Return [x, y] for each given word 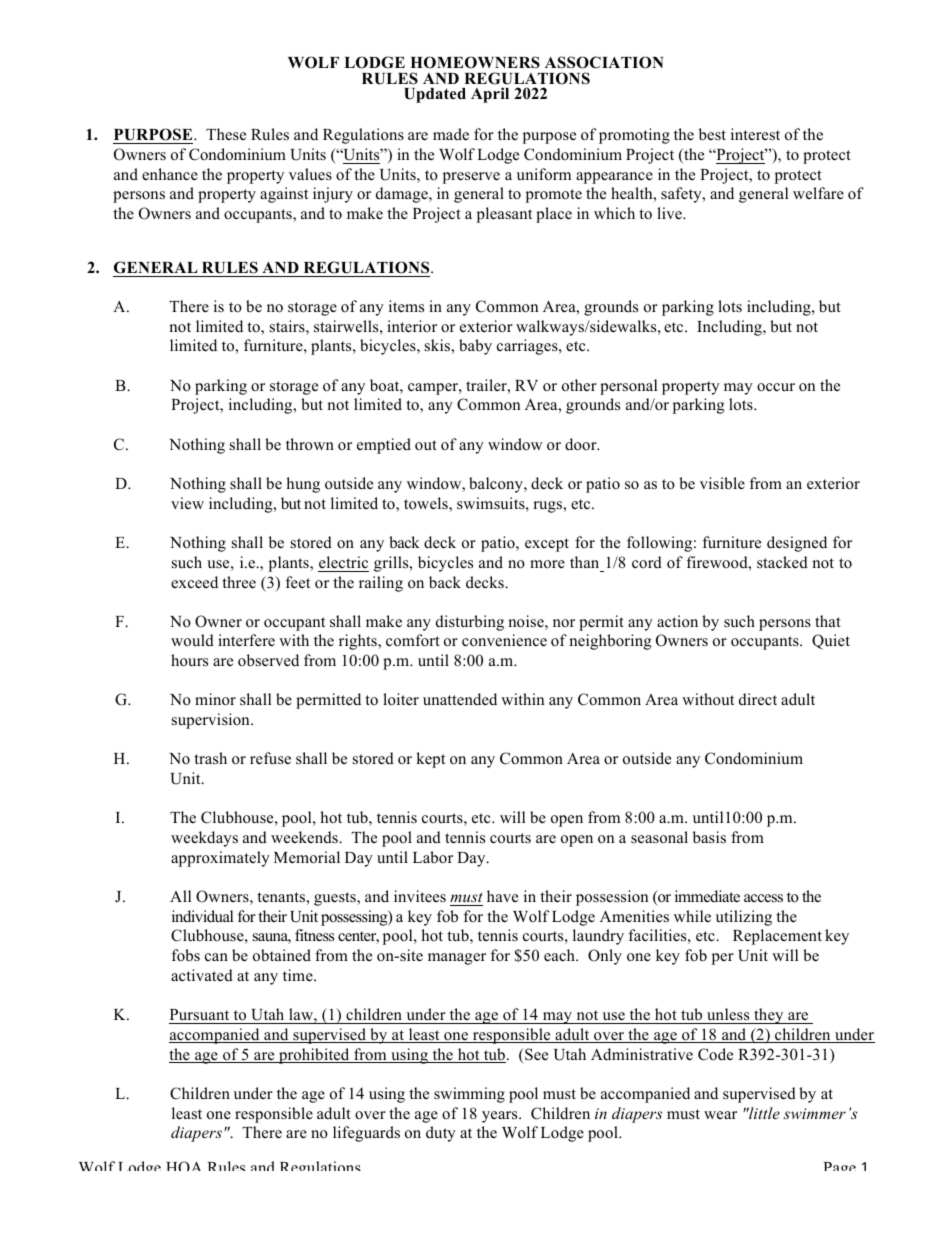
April [490, 95]
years [501, 1117]
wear [720, 1115]
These [226, 134]
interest [755, 134]
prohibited [314, 1056]
